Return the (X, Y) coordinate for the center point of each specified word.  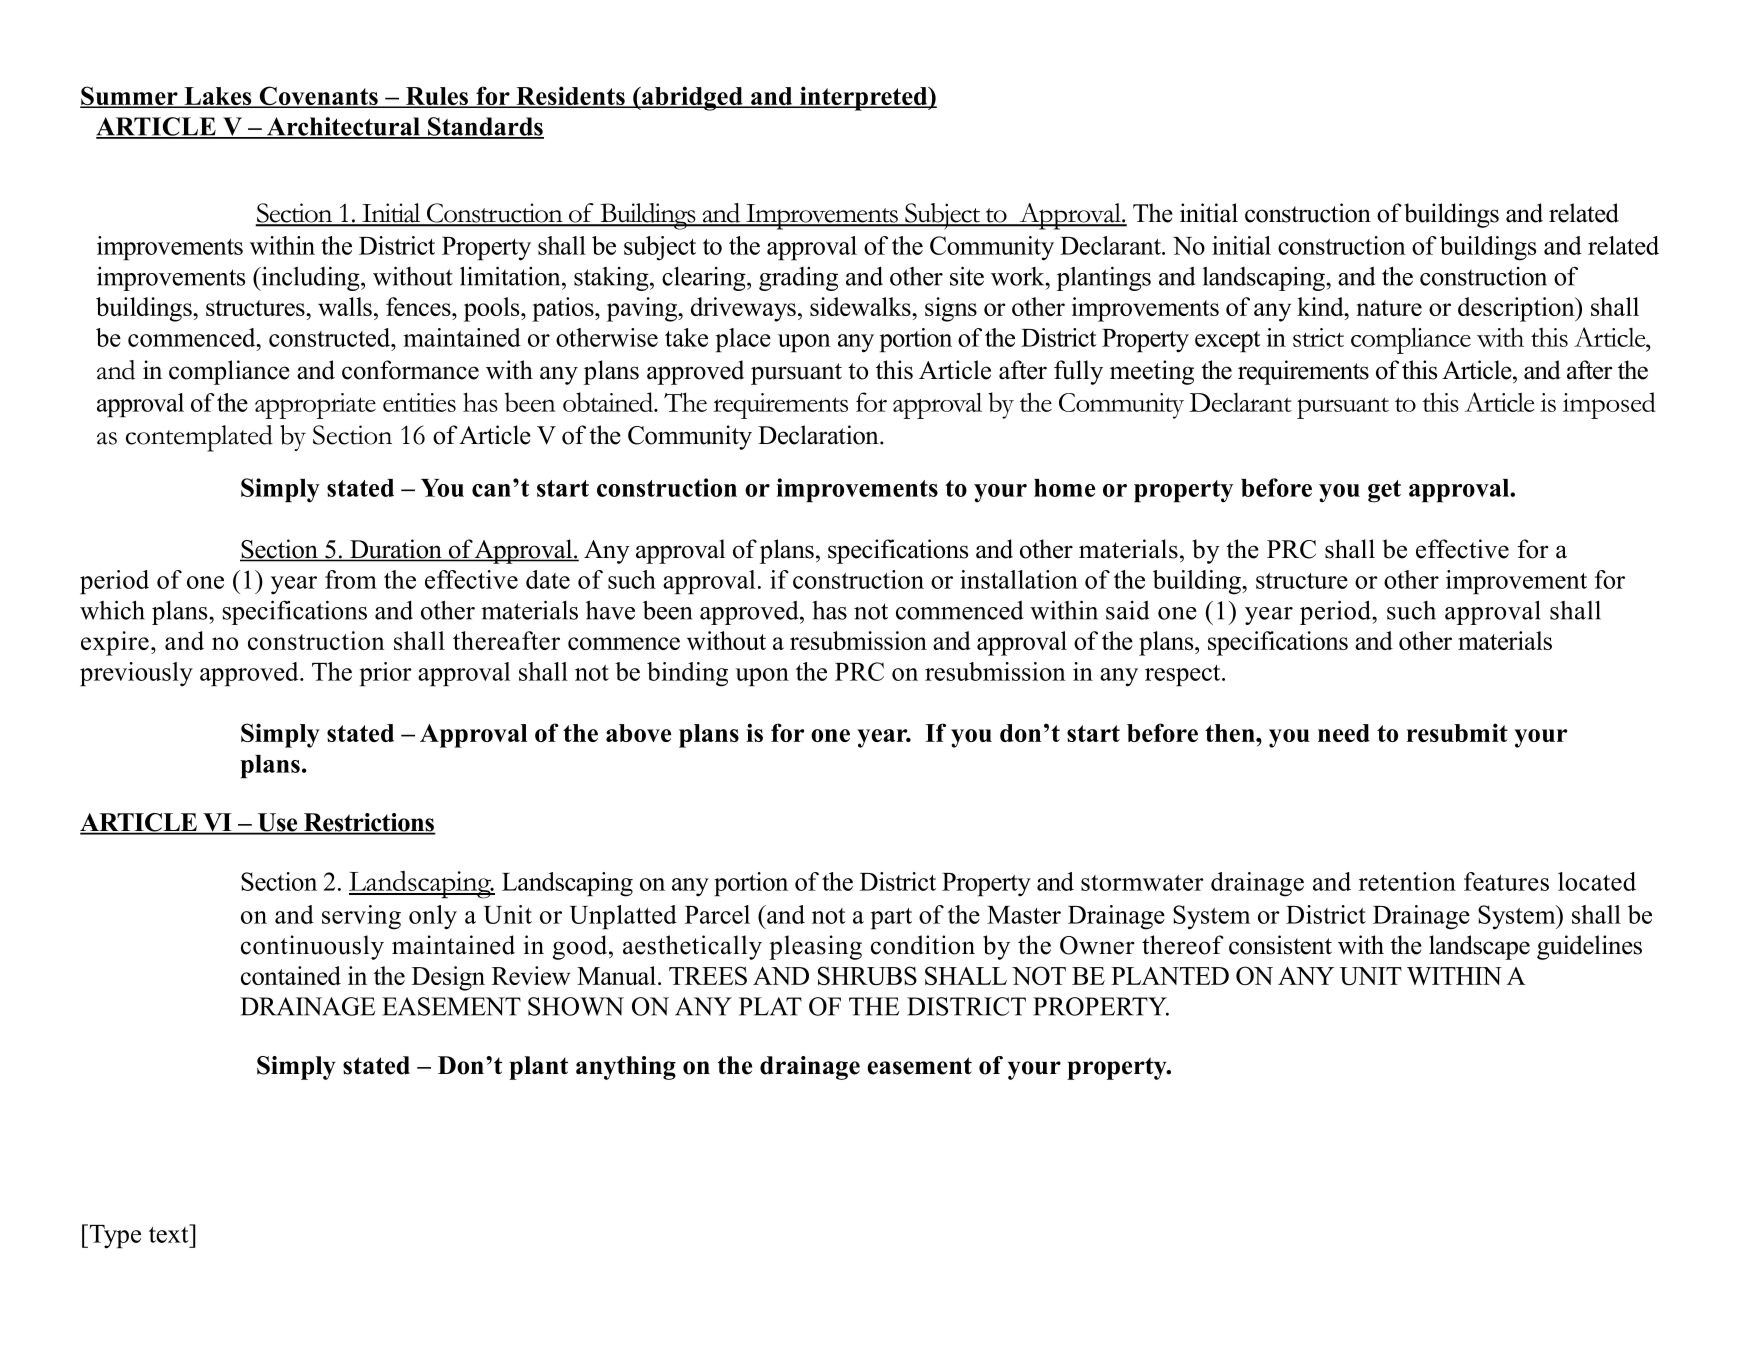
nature (1389, 308)
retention (1407, 881)
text (170, 1233)
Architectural (344, 127)
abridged (692, 98)
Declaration (819, 435)
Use (278, 823)
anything (626, 1068)
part (891, 919)
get (1384, 491)
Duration (396, 550)
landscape (1479, 947)
